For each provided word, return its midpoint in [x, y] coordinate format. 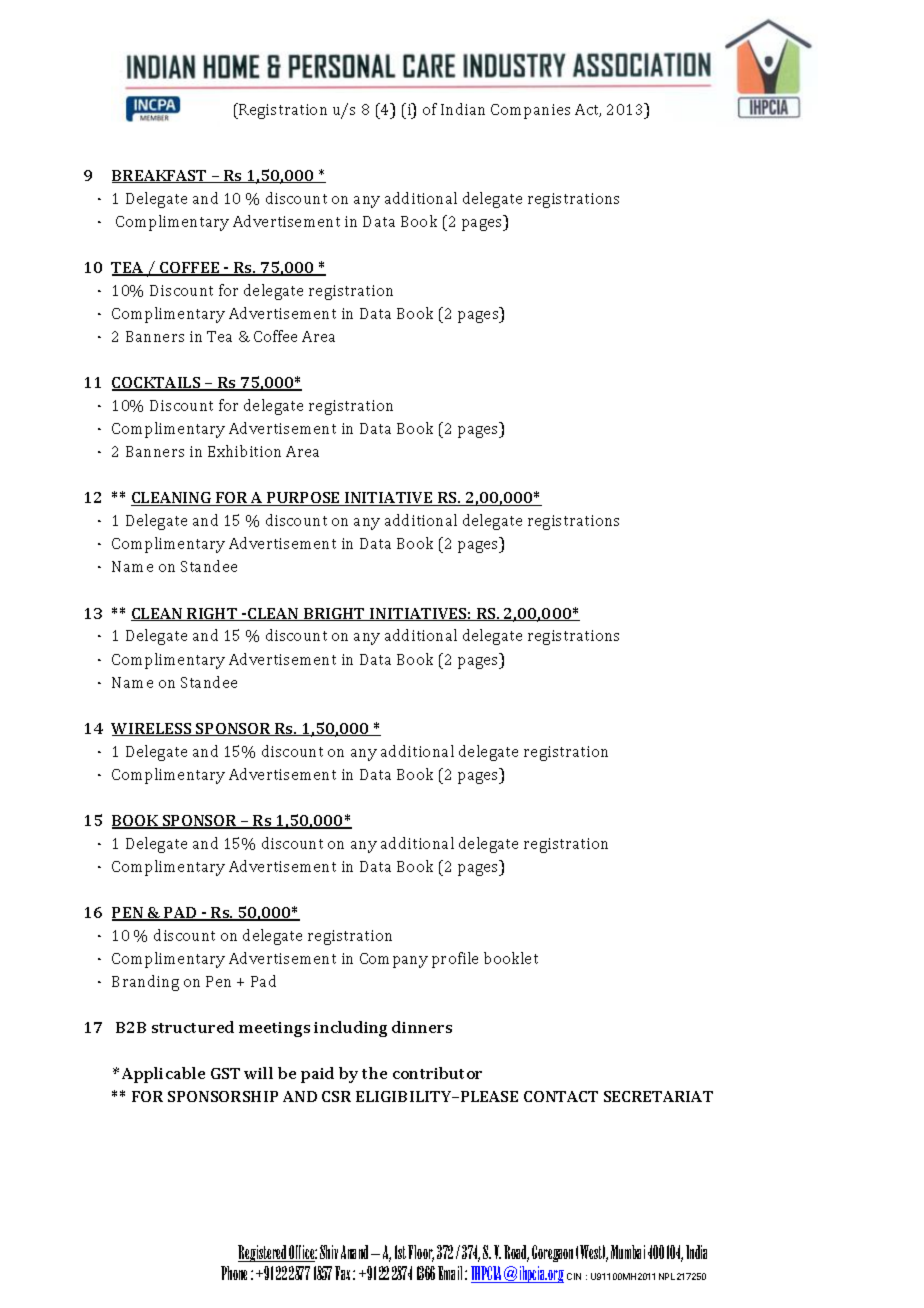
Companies [530, 111]
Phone [234, 1273]
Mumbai [628, 1252]
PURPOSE [303, 499]
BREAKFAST [160, 176]
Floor [421, 1253]
